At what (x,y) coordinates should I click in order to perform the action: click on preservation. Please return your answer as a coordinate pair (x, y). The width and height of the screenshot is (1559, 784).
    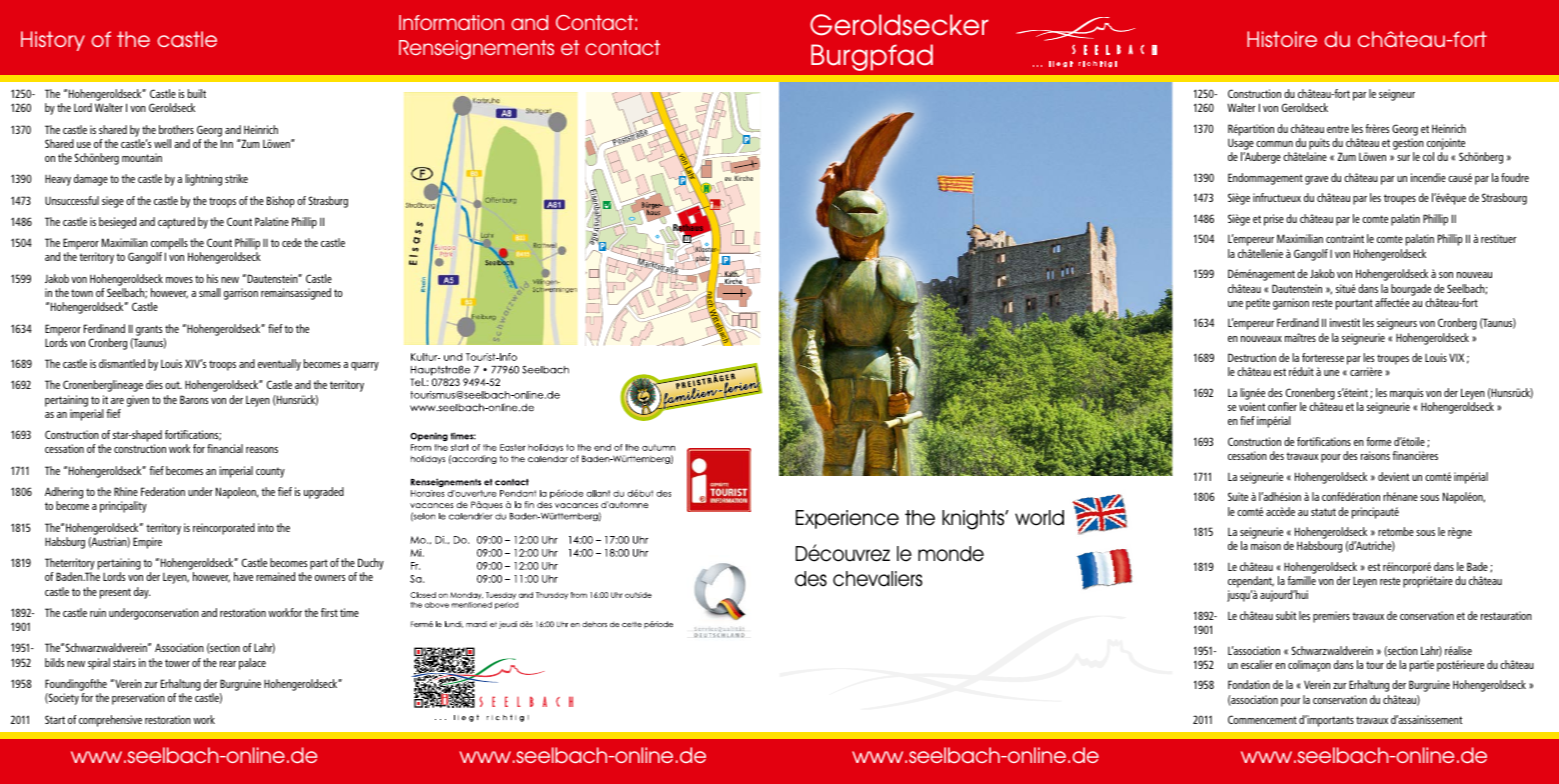
    Looking at the image, I should click on (138, 699).
